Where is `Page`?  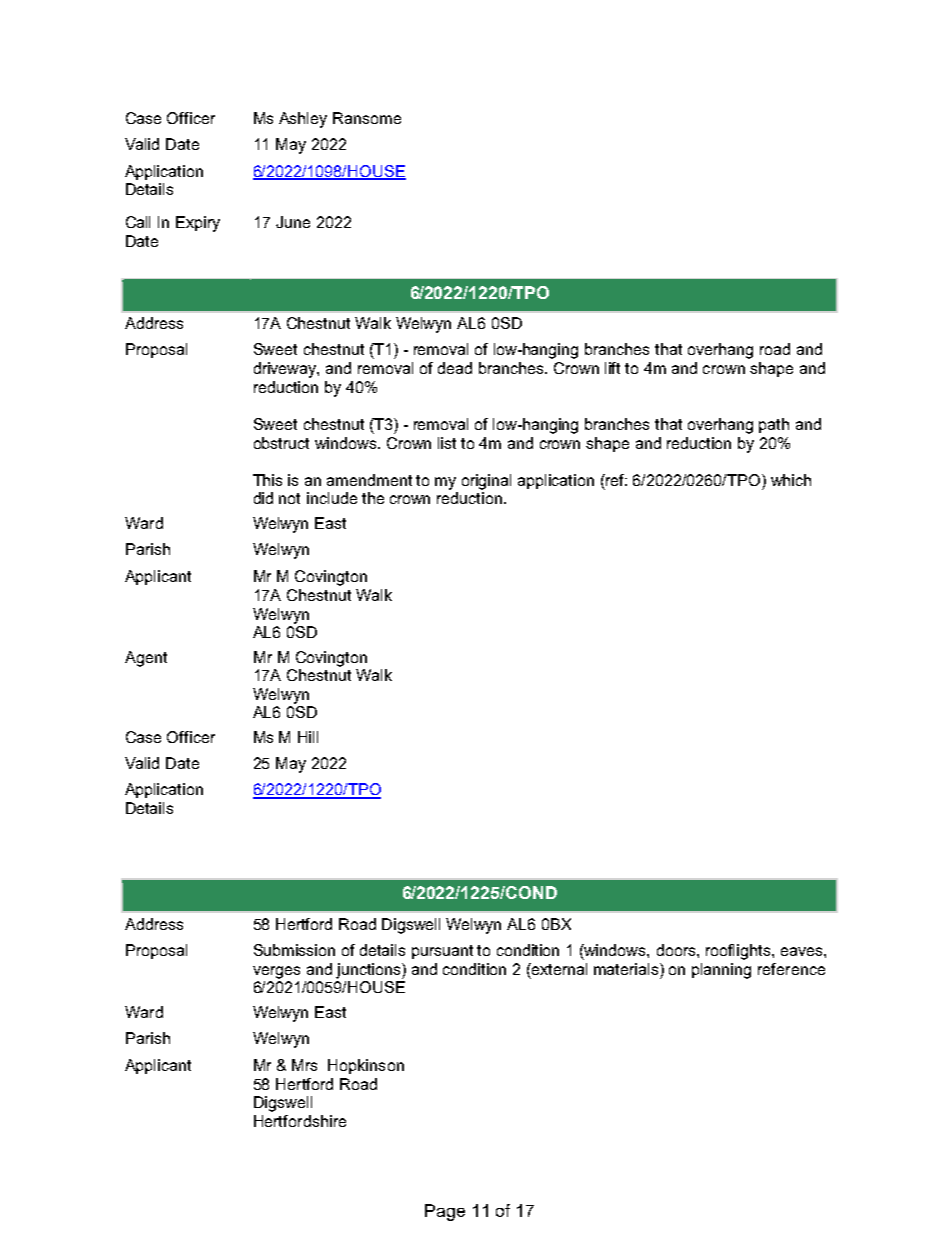 Page is located at coordinates (445, 1212).
